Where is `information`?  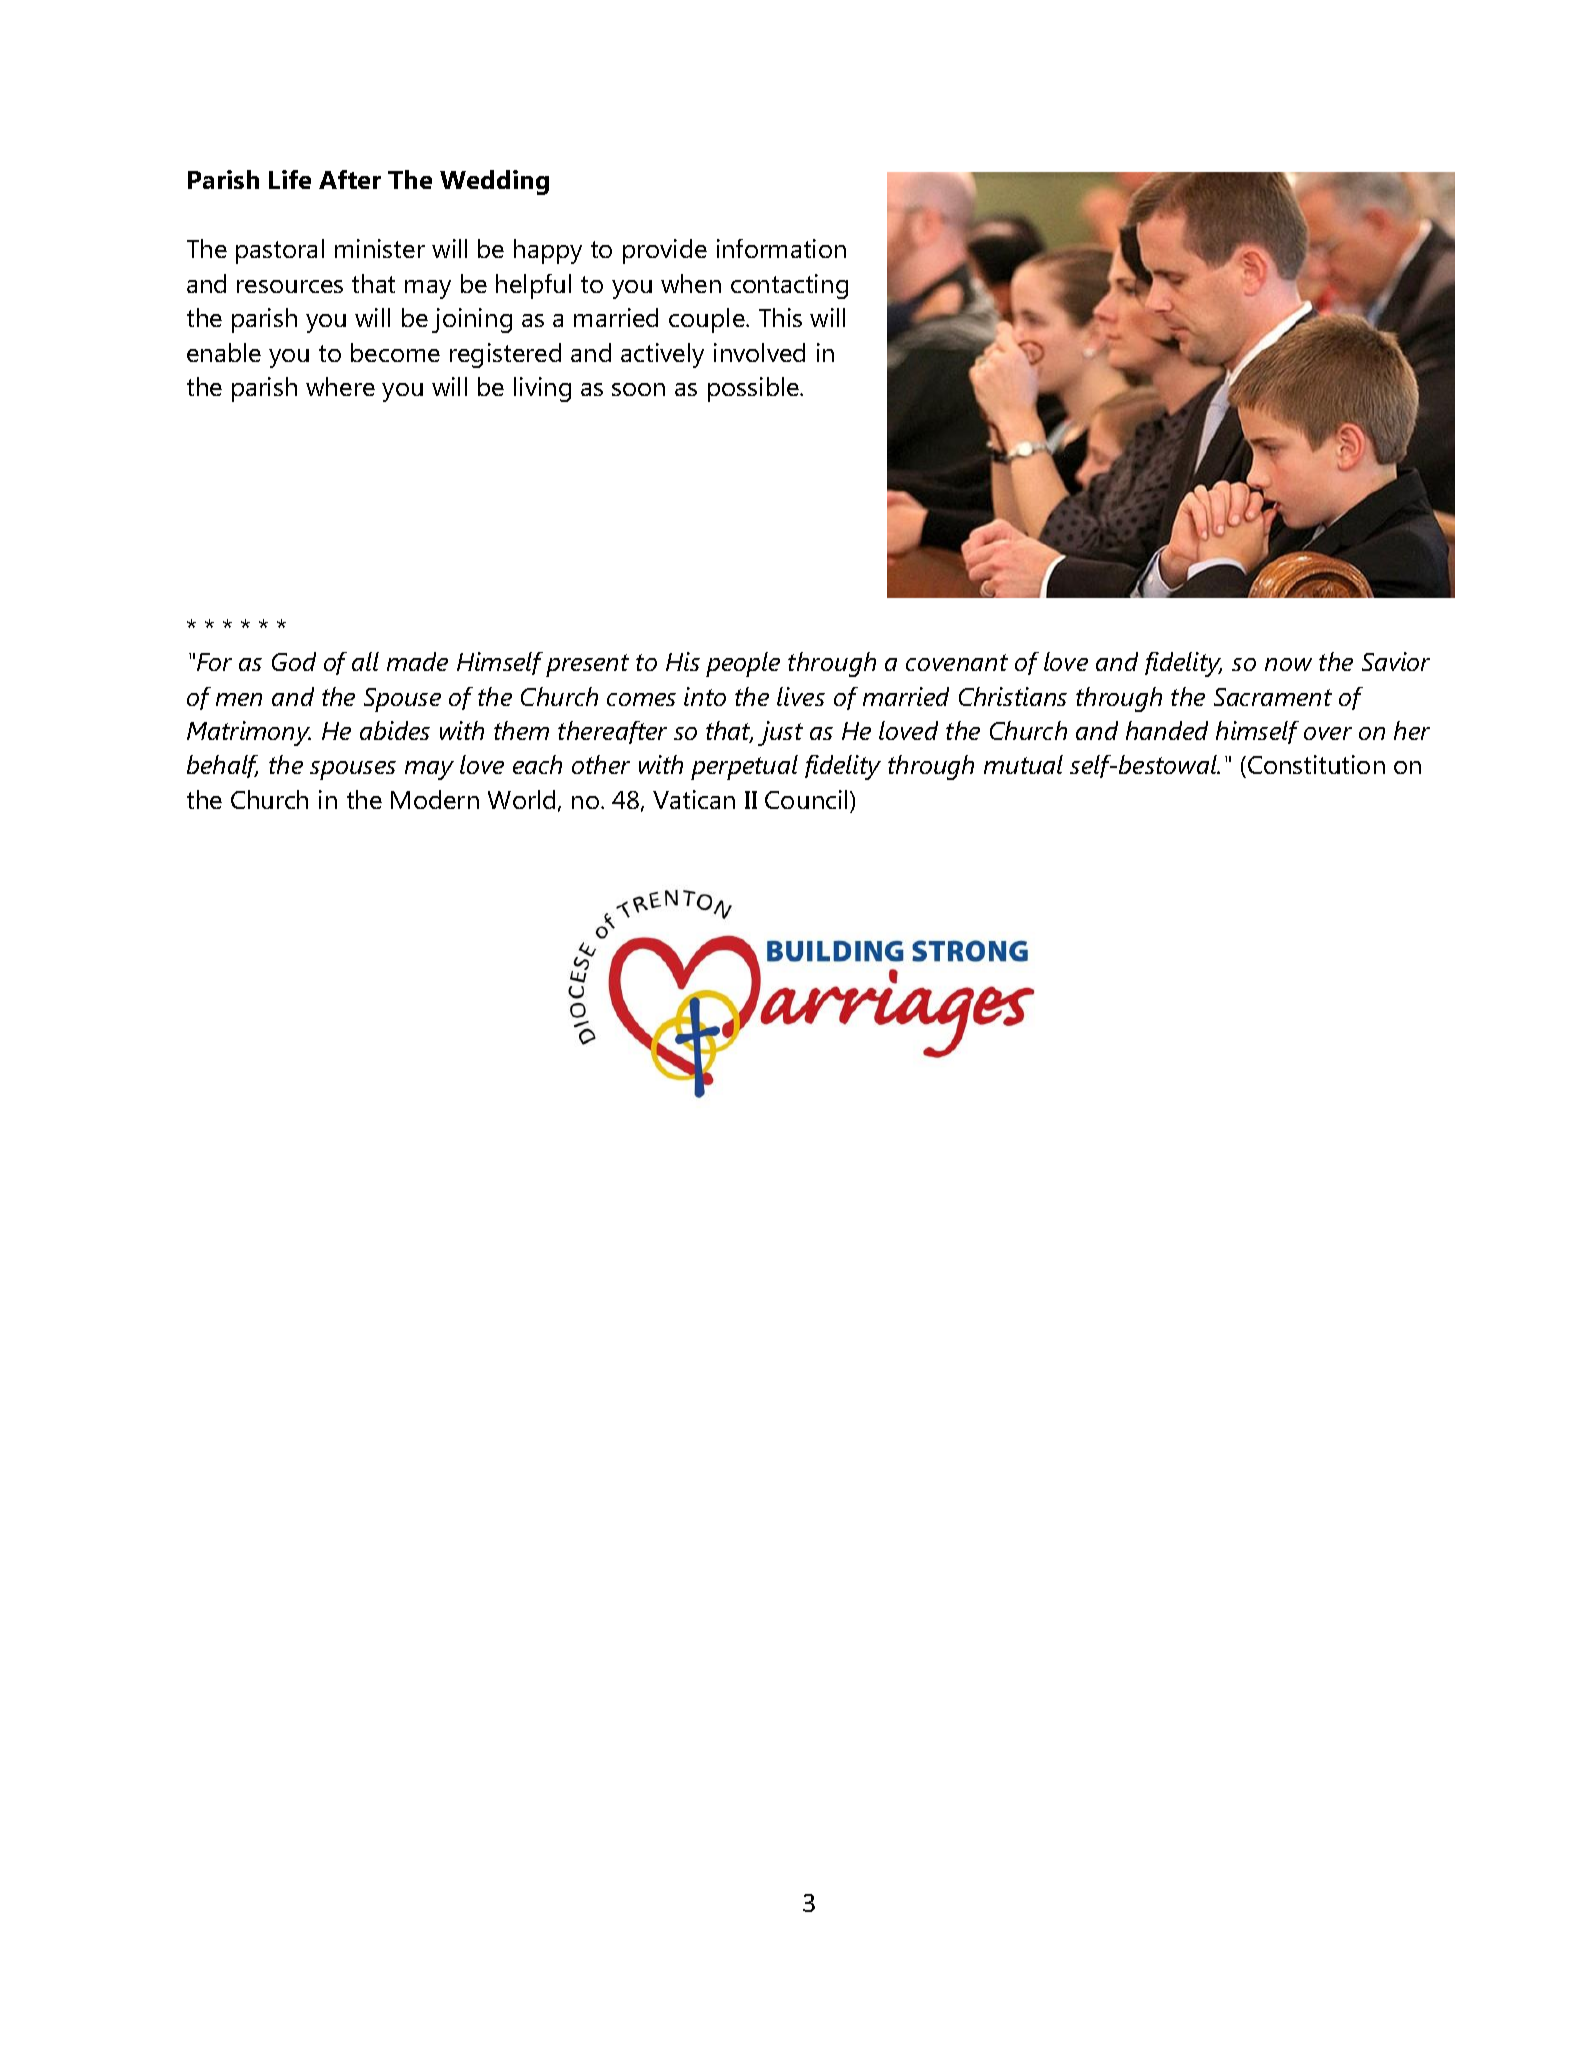 information is located at coordinates (781, 248).
